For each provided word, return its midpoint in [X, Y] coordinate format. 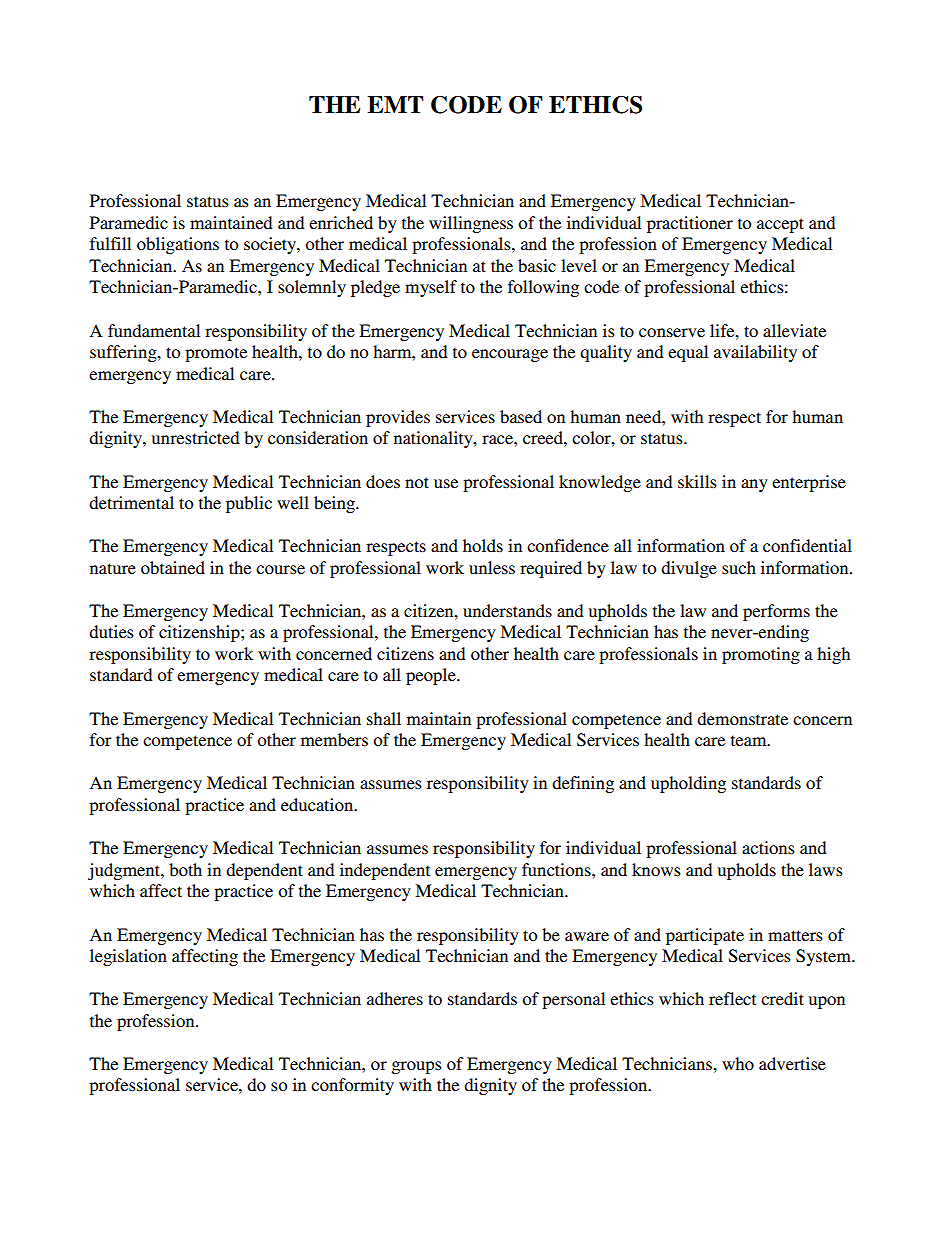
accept [780, 225]
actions [768, 847]
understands [507, 610]
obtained [173, 567]
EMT [395, 104]
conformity [352, 1086]
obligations [178, 245]
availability [755, 353]
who [738, 1063]
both [185, 869]
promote [216, 354]
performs [776, 612]
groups [416, 1067]
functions [557, 869]
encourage [510, 355]
